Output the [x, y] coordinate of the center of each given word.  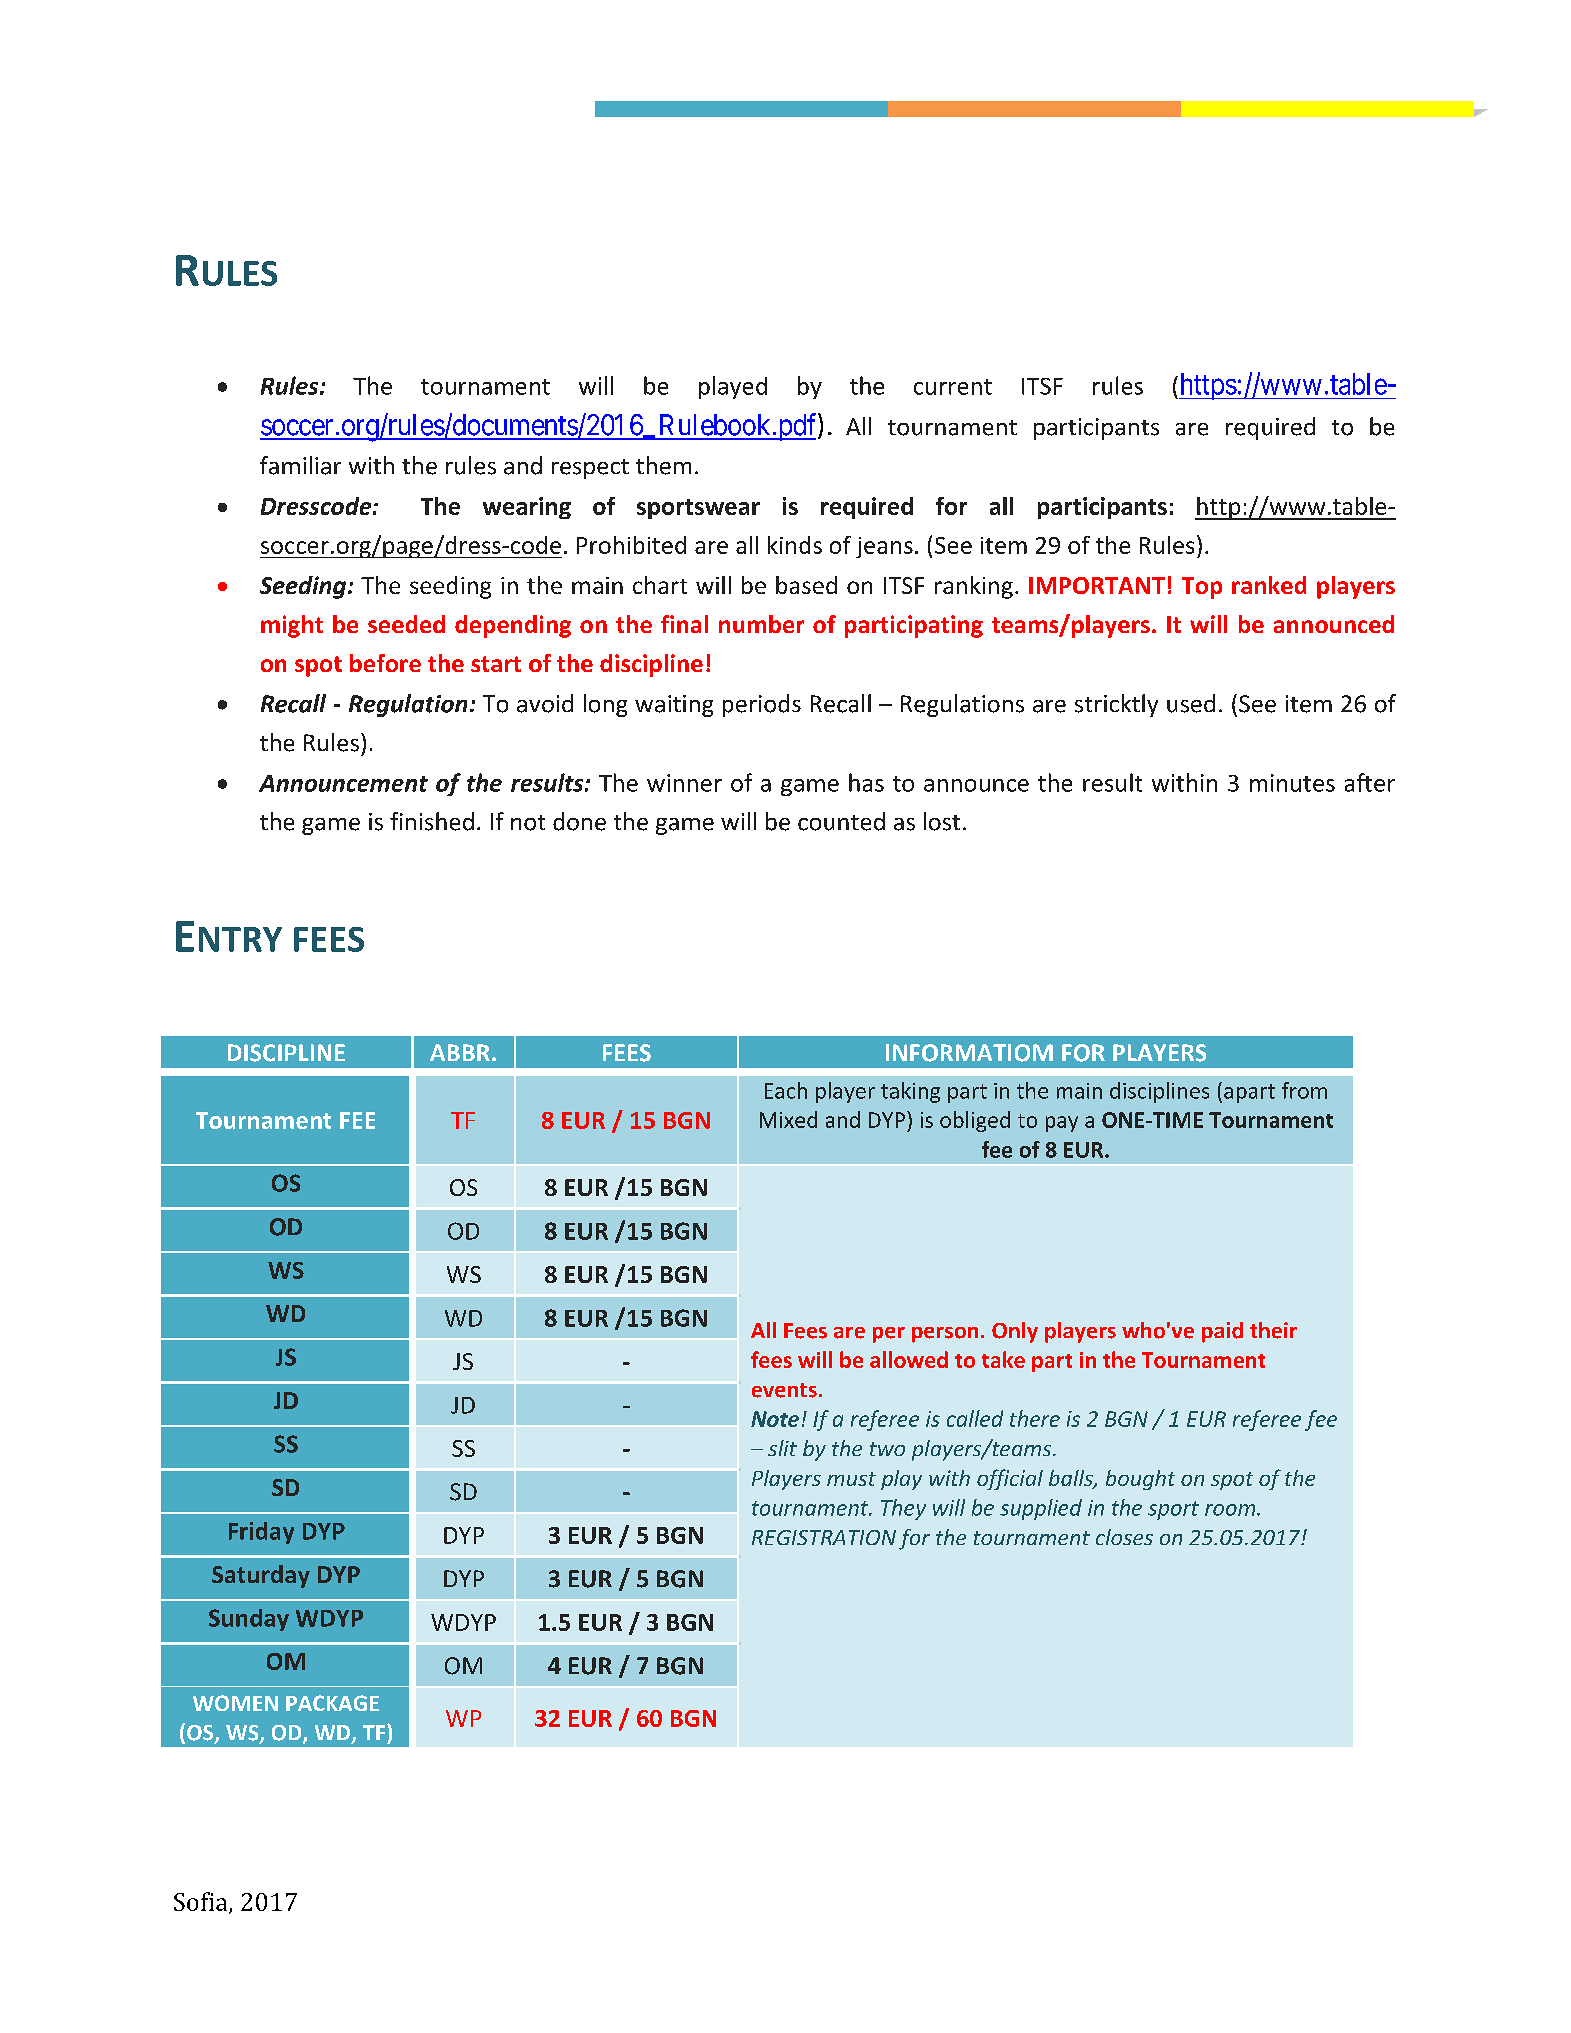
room [1231, 1510]
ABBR [460, 1052]
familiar [300, 465]
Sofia [202, 1902]
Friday [261, 1533]
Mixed [788, 1119]
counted [841, 821]
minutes [1292, 783]
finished [432, 821]
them [663, 465]
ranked [1269, 585]
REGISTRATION [824, 1537]
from [1304, 1090]
